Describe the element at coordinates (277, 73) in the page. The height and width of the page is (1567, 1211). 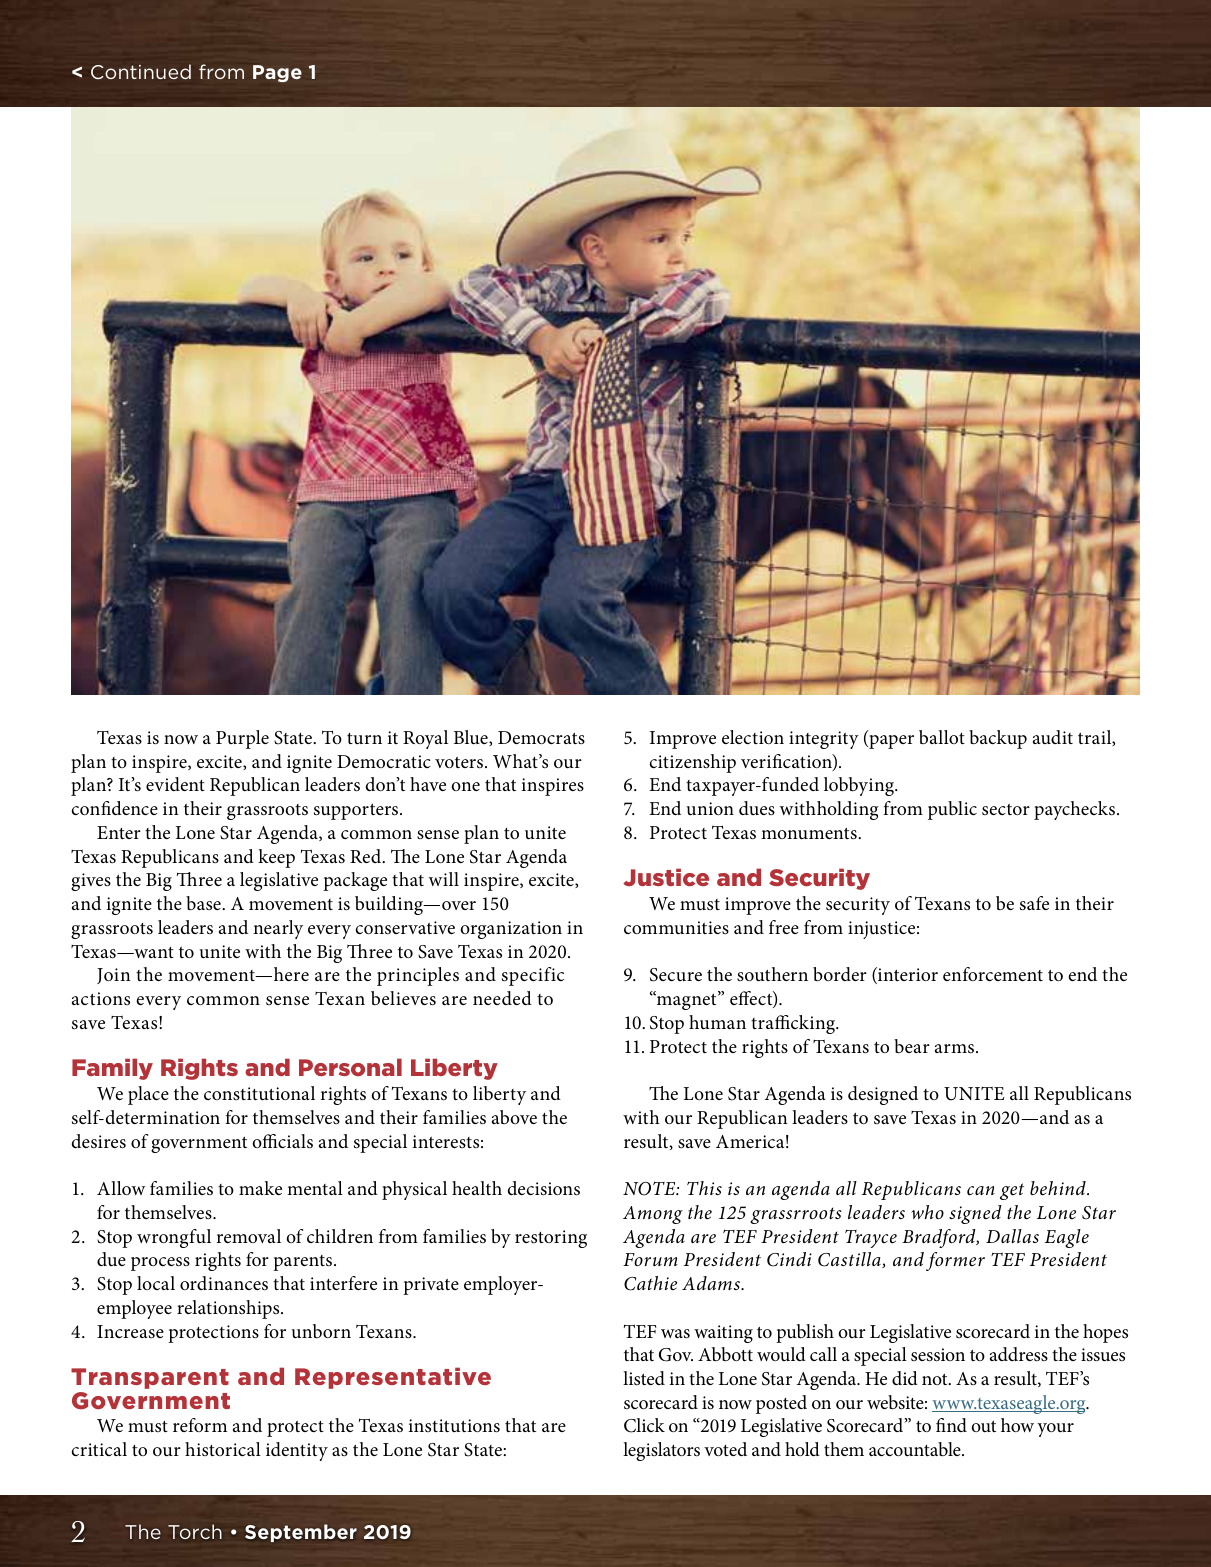
I see `Page` at that location.
